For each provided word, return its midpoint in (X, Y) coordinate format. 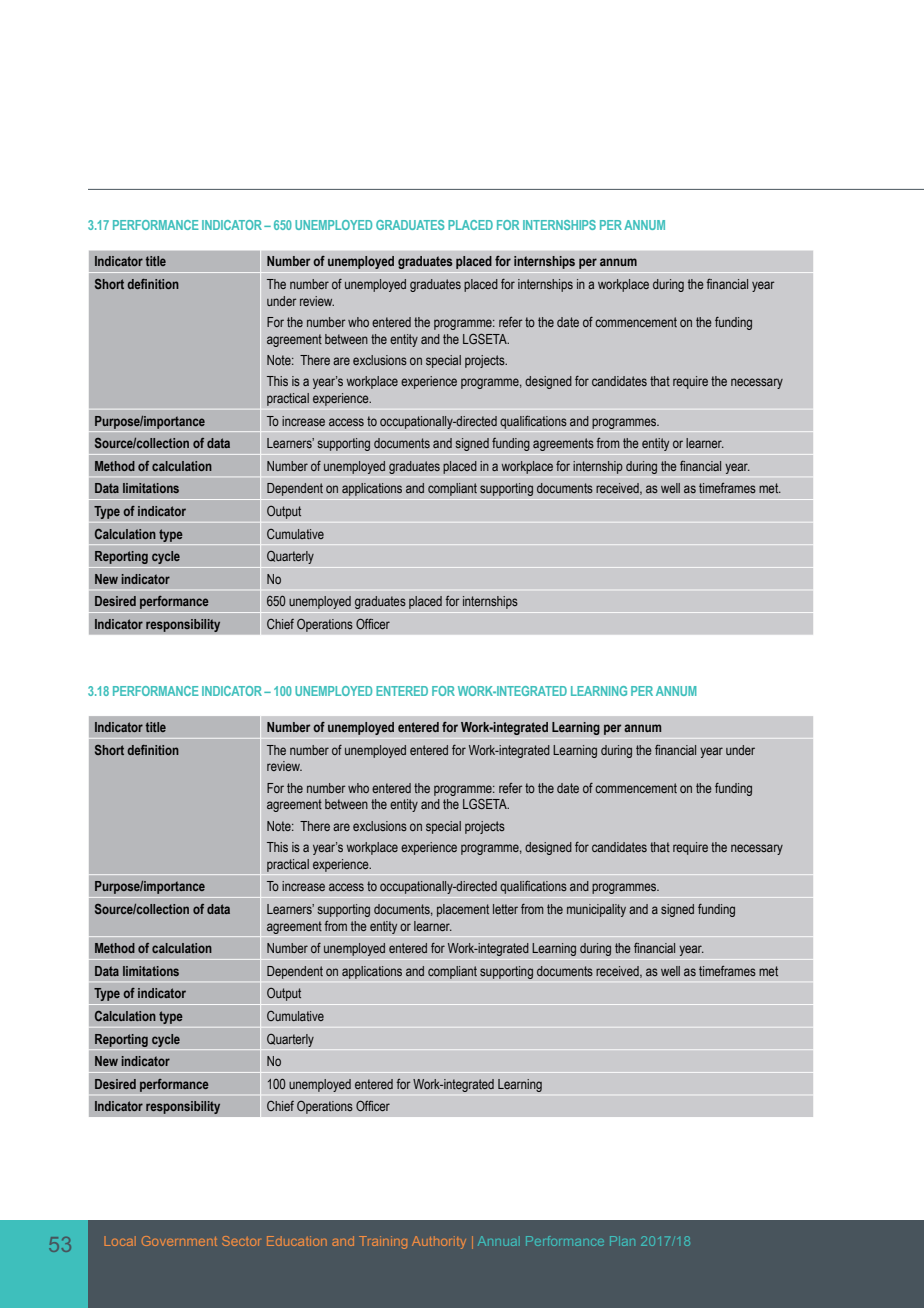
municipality (596, 910)
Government (179, 1241)
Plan (622, 1241)
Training (383, 1242)
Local (120, 1241)
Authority (439, 1242)
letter (505, 909)
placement (463, 910)
